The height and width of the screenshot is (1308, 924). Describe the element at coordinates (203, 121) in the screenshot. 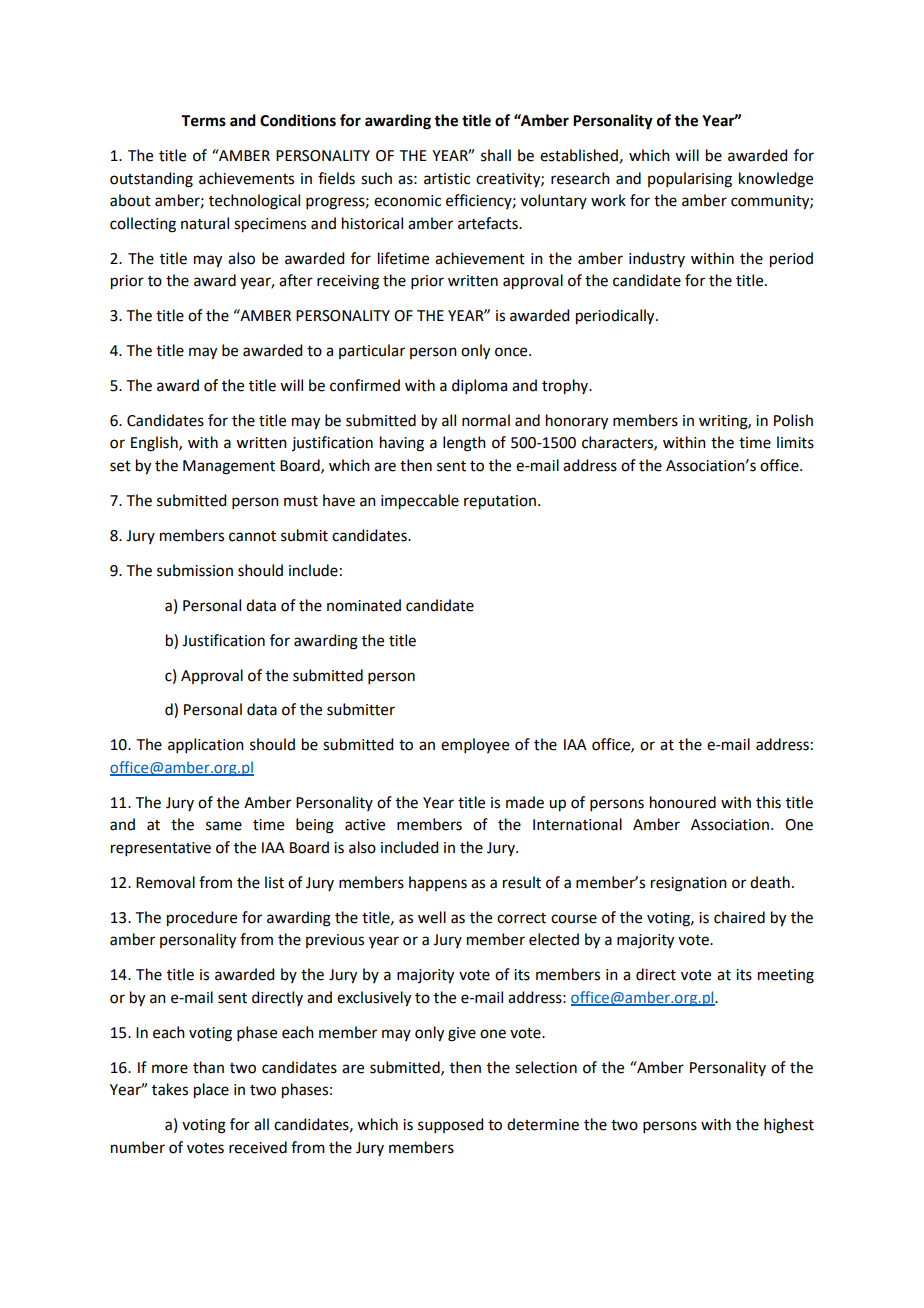

I see `Terms` at that location.
